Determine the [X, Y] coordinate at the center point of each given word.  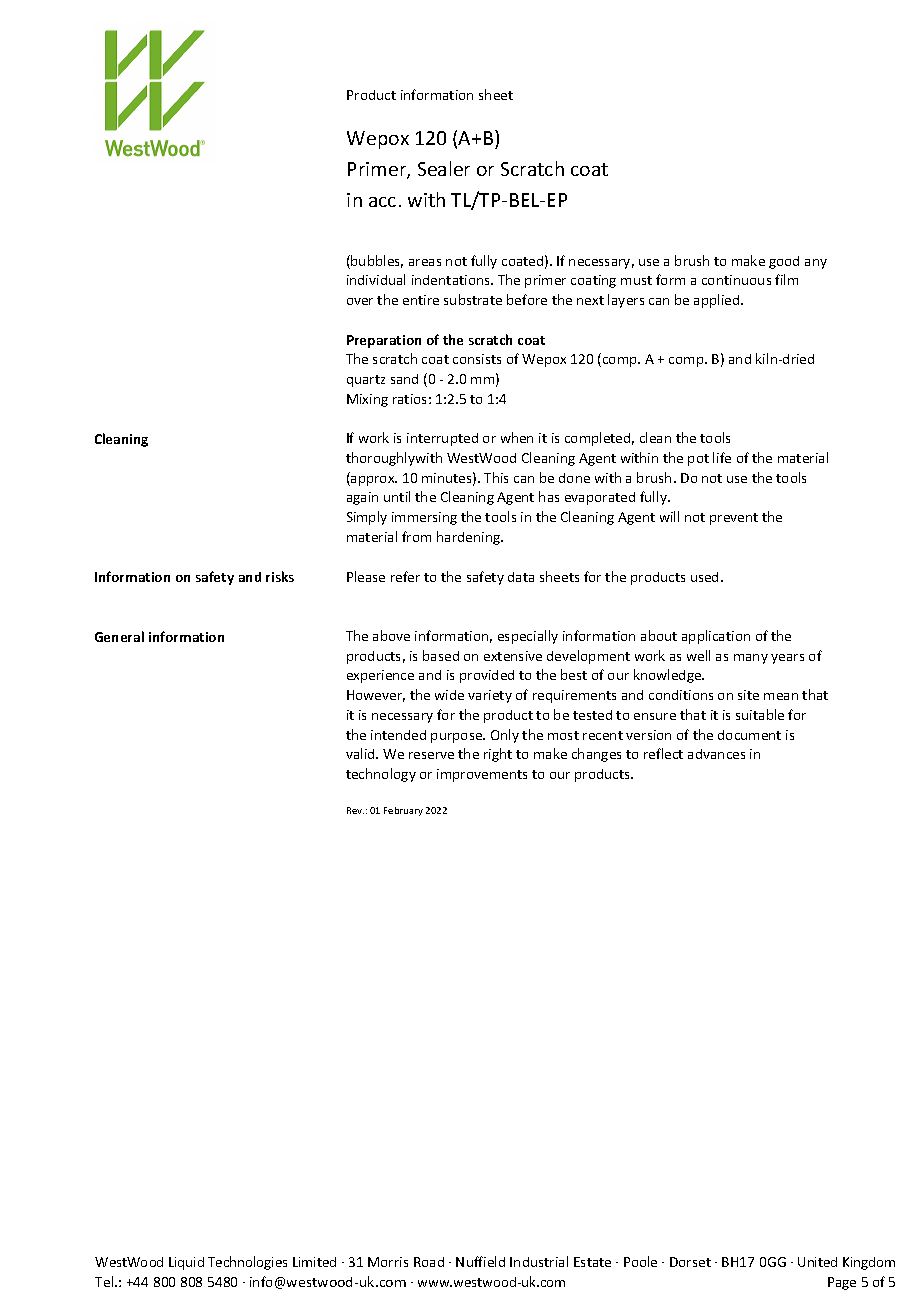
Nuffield [480, 1261]
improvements [482, 775]
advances [716, 754]
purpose [458, 738]
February [403, 811]
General [119, 636]
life [722, 457]
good [784, 262]
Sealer [444, 168]
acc [382, 202]
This [496, 477]
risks [280, 576]
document [749, 735]
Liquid [186, 1263]
